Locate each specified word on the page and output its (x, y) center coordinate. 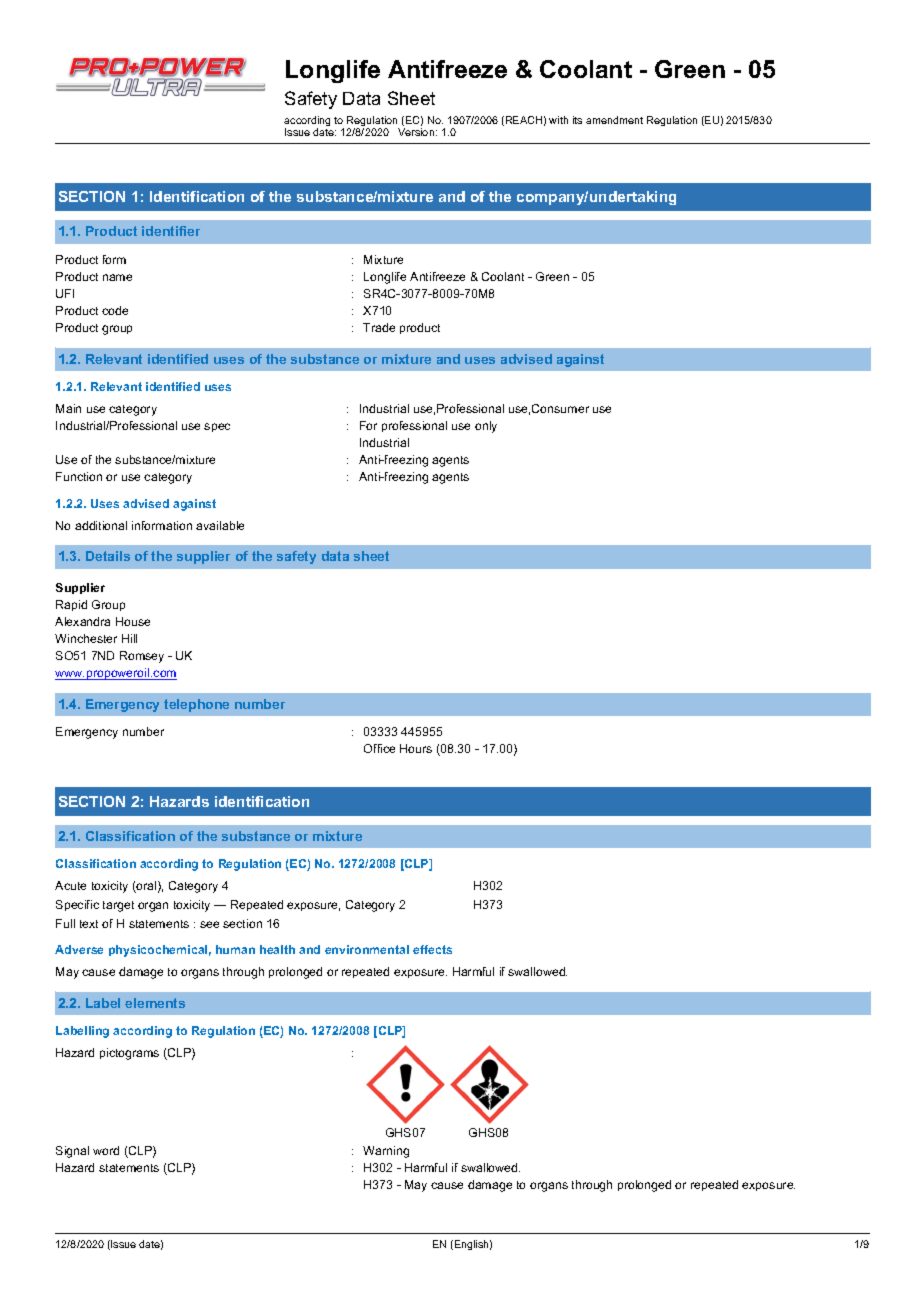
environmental (367, 949)
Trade (379, 327)
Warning (386, 1152)
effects (432, 949)
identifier (171, 231)
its (577, 120)
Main (68, 408)
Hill (129, 638)
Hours (416, 748)
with (558, 120)
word (106, 1150)
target (118, 906)
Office (379, 748)
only (486, 427)
